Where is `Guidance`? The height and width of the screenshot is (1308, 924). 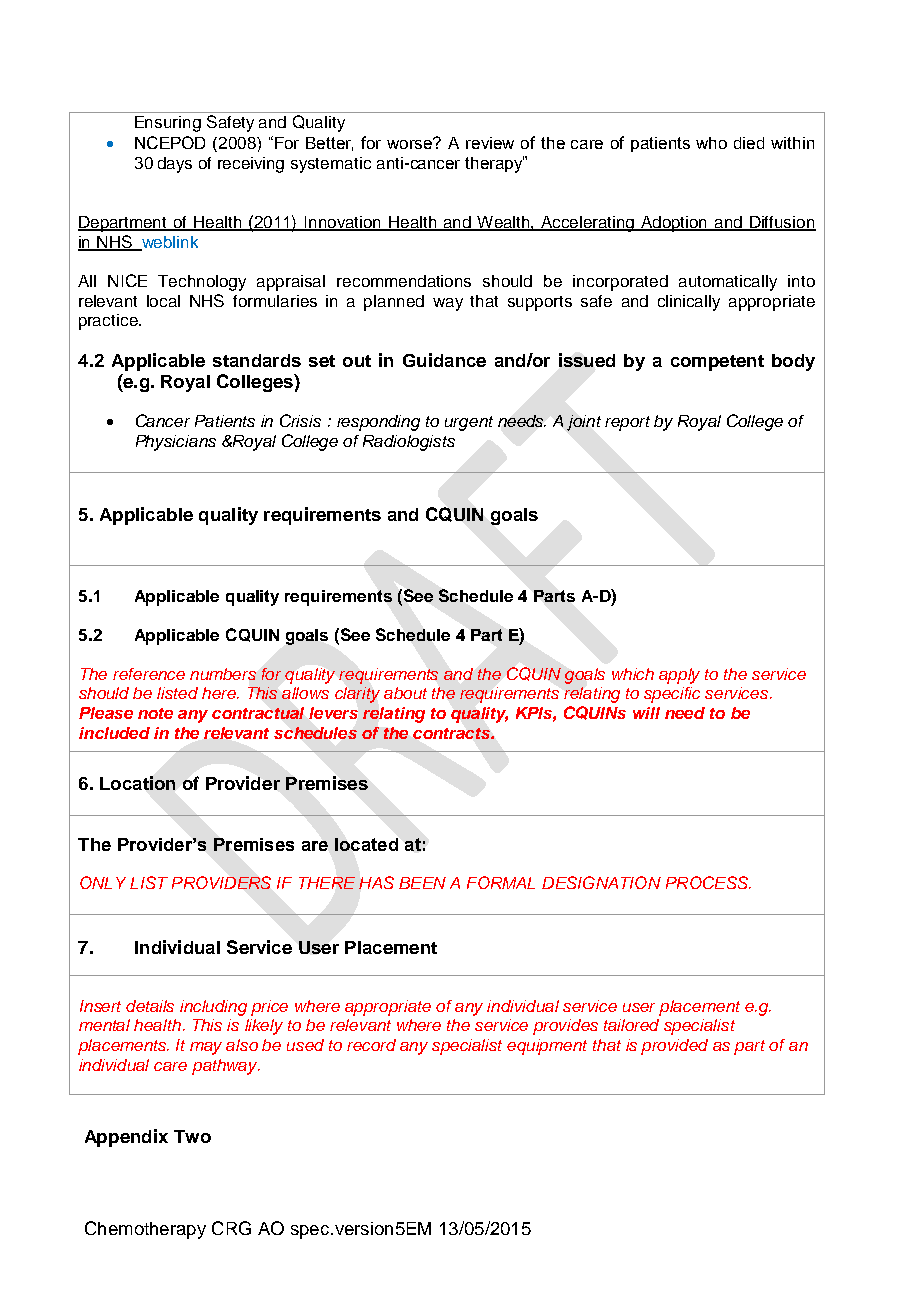 Guidance is located at coordinates (444, 360).
